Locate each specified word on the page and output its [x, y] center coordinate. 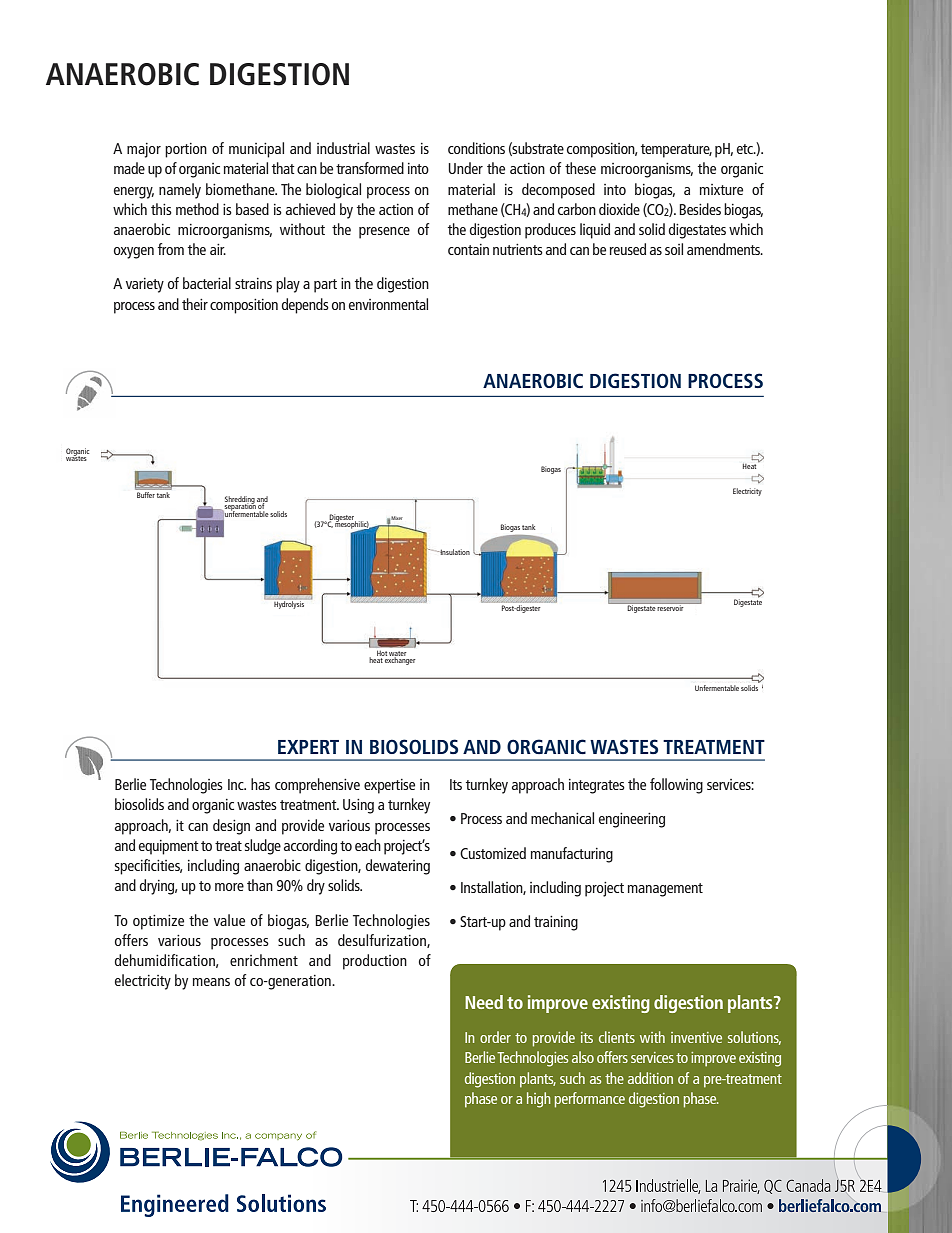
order [495, 1037]
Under [465, 168]
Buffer [146, 495]
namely [180, 191]
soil [674, 249]
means [211, 982]
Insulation [454, 552]
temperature [676, 151]
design [231, 827]
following [676, 786]
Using [358, 806]
